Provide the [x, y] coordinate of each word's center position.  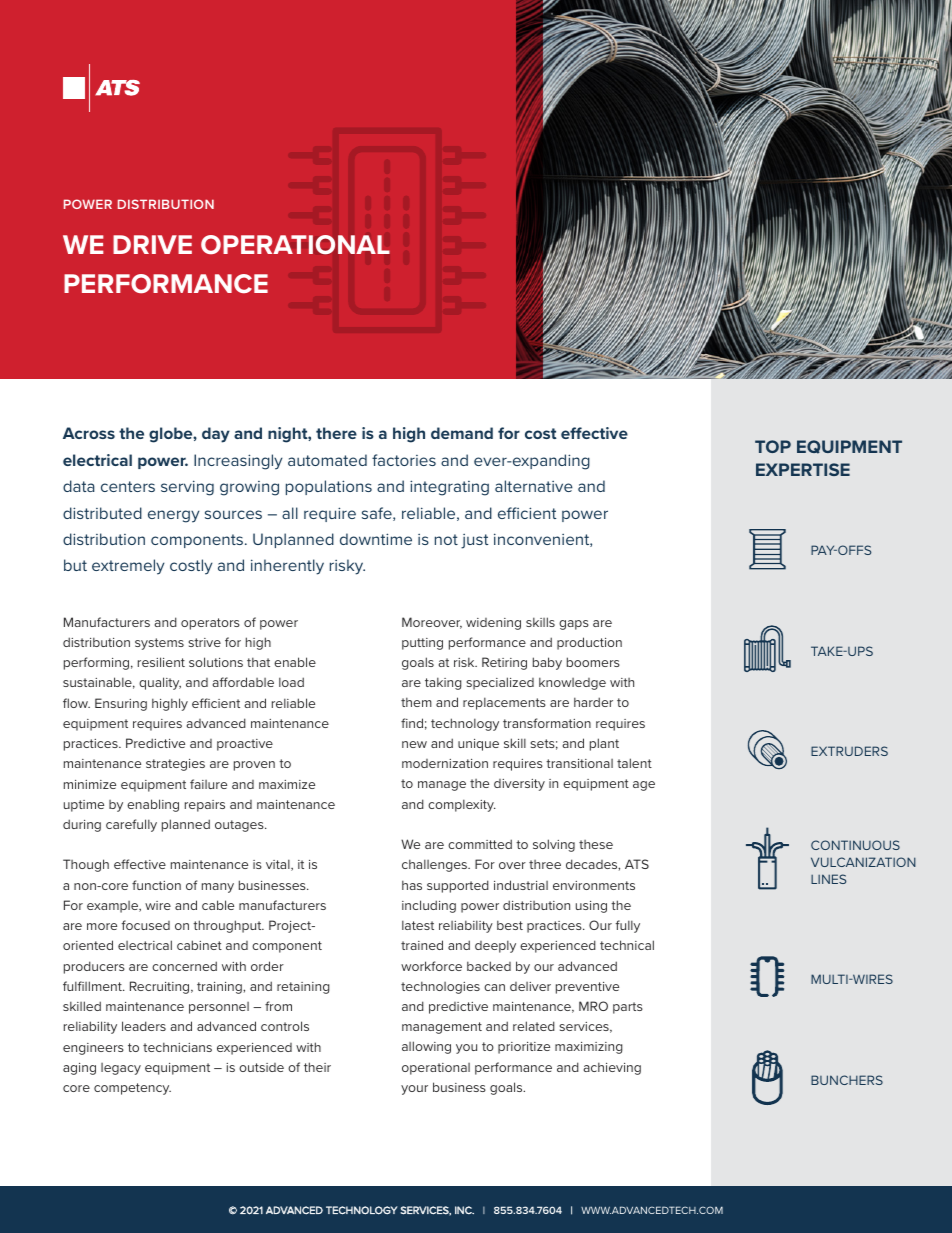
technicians [177, 1047]
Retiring [504, 663]
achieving [612, 1068]
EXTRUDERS [849, 751]
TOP [773, 446]
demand [462, 433]
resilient [161, 662]
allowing [426, 1047]
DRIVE [152, 244]
